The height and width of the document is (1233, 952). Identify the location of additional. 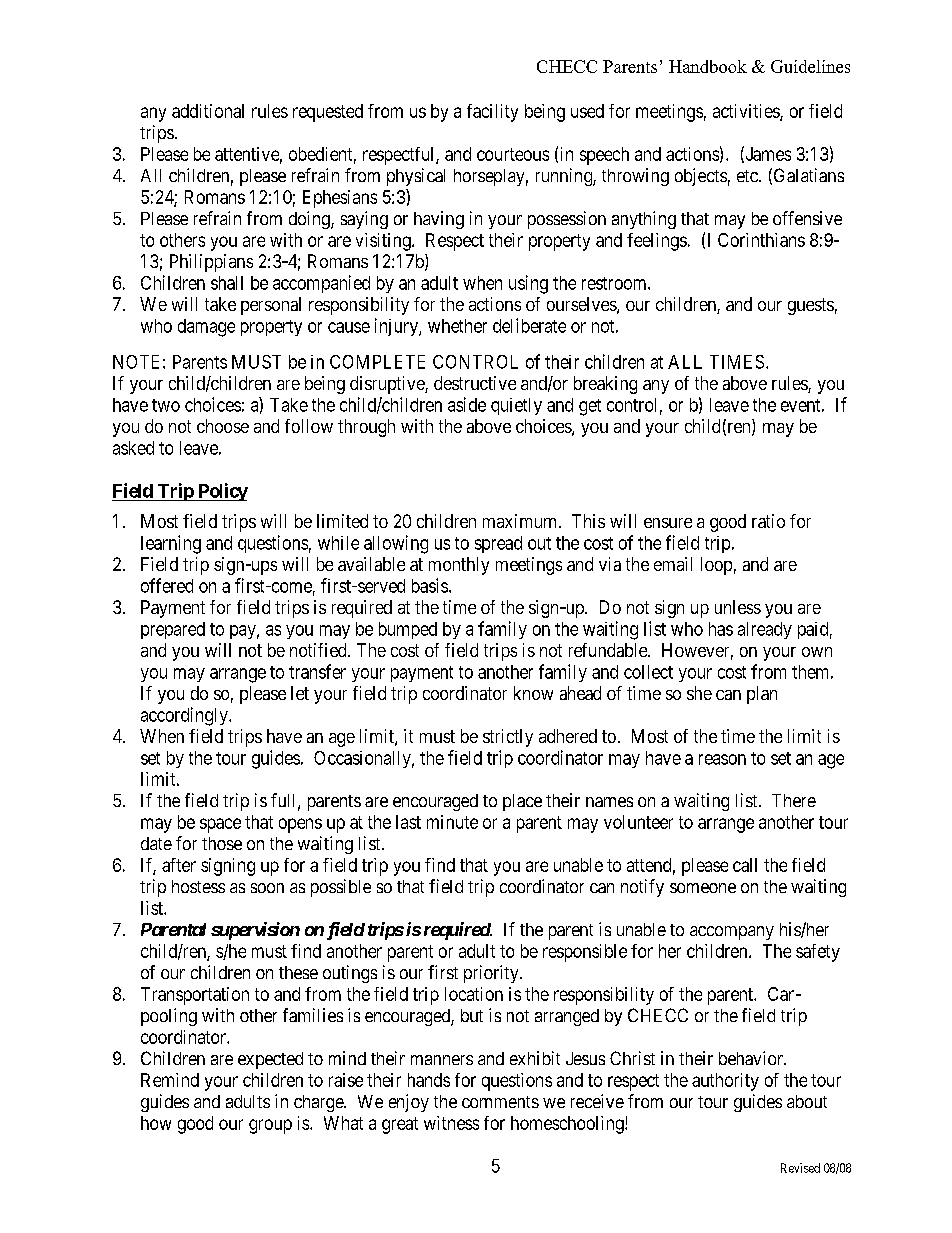
(208, 111).
